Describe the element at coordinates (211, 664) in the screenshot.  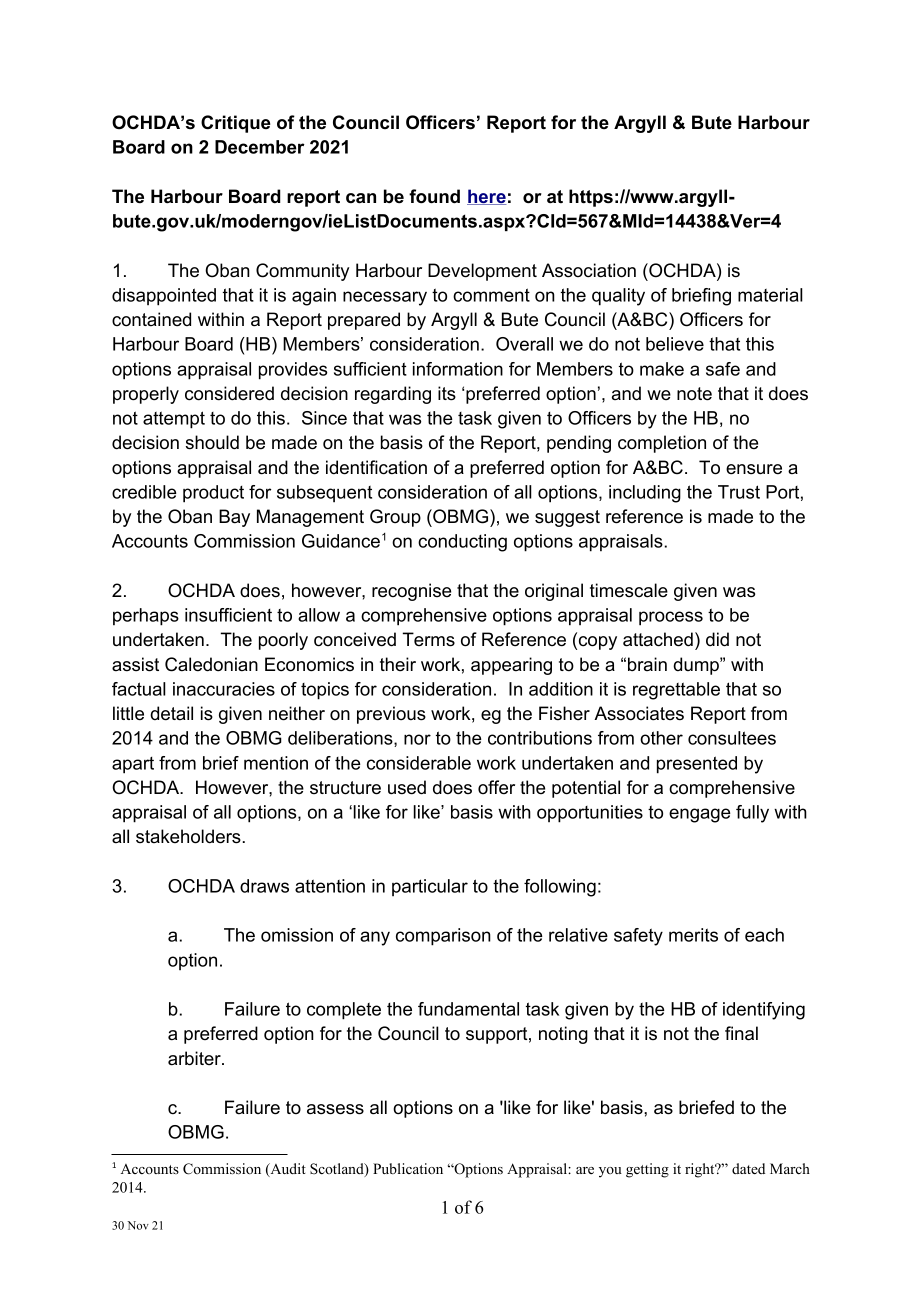
I see `Caledonian` at that location.
